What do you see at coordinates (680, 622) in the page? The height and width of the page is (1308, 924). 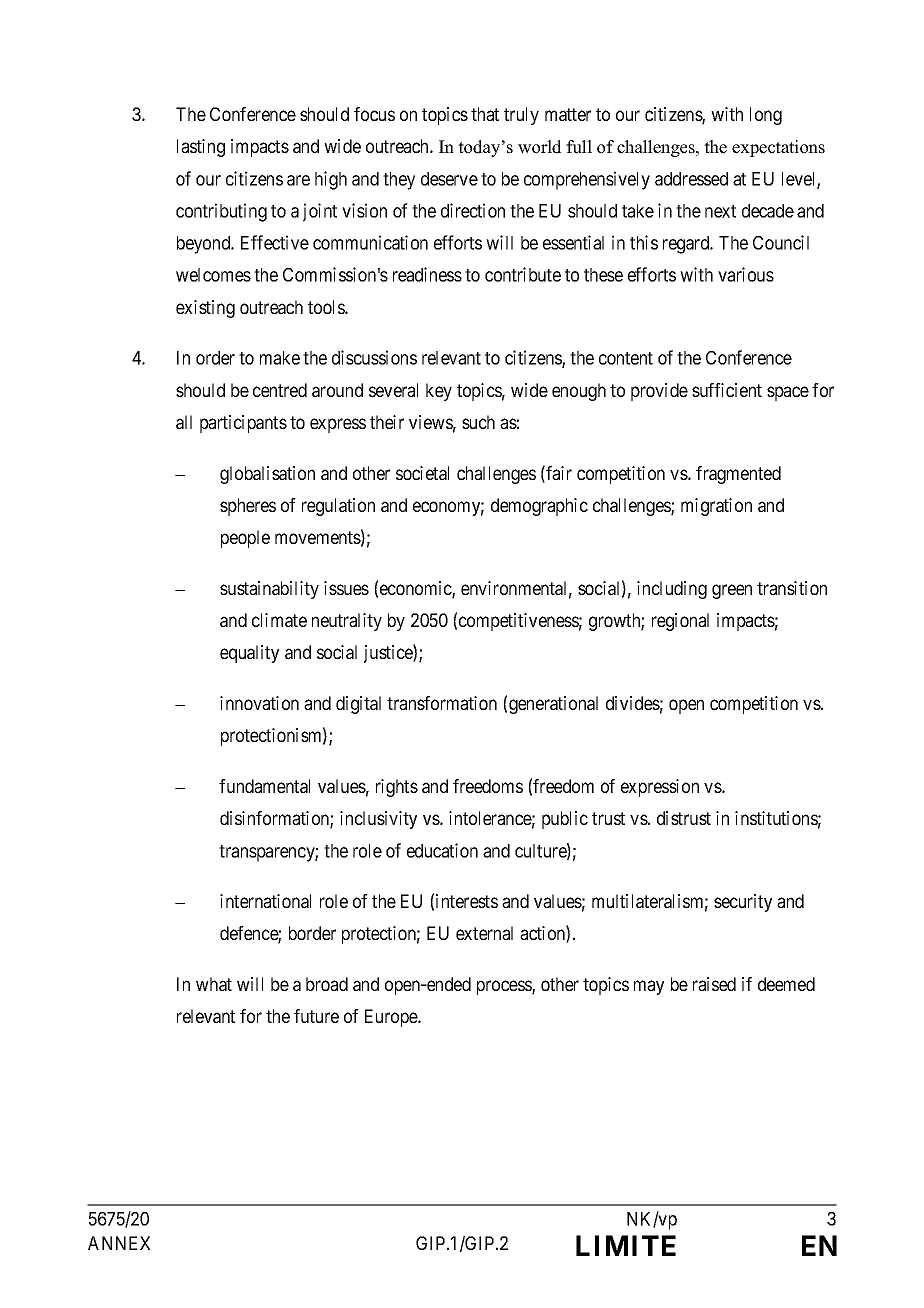 I see `regional` at bounding box center [680, 622].
